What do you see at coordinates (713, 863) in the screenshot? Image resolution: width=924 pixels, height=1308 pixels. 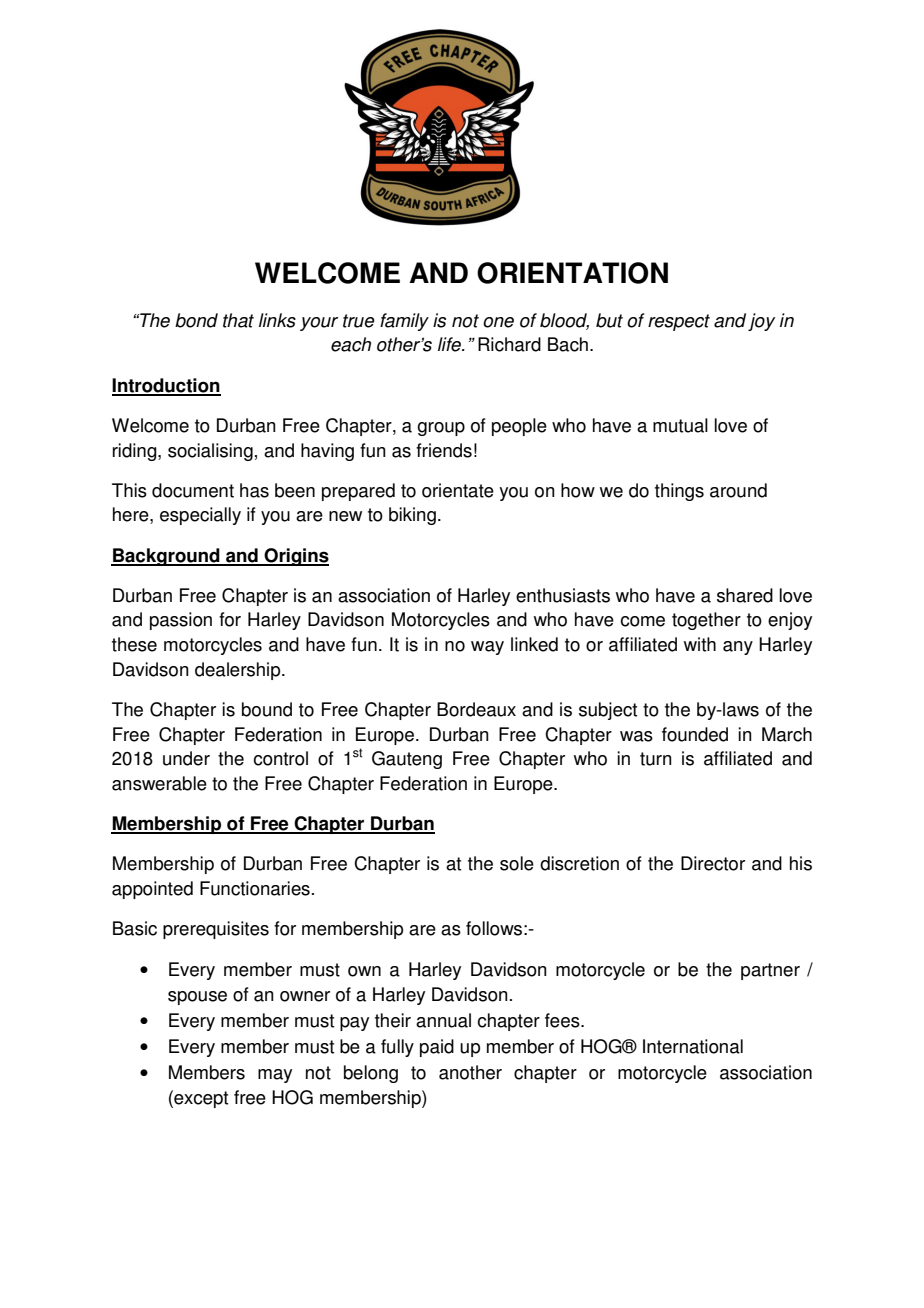 I see `Director` at bounding box center [713, 863].
